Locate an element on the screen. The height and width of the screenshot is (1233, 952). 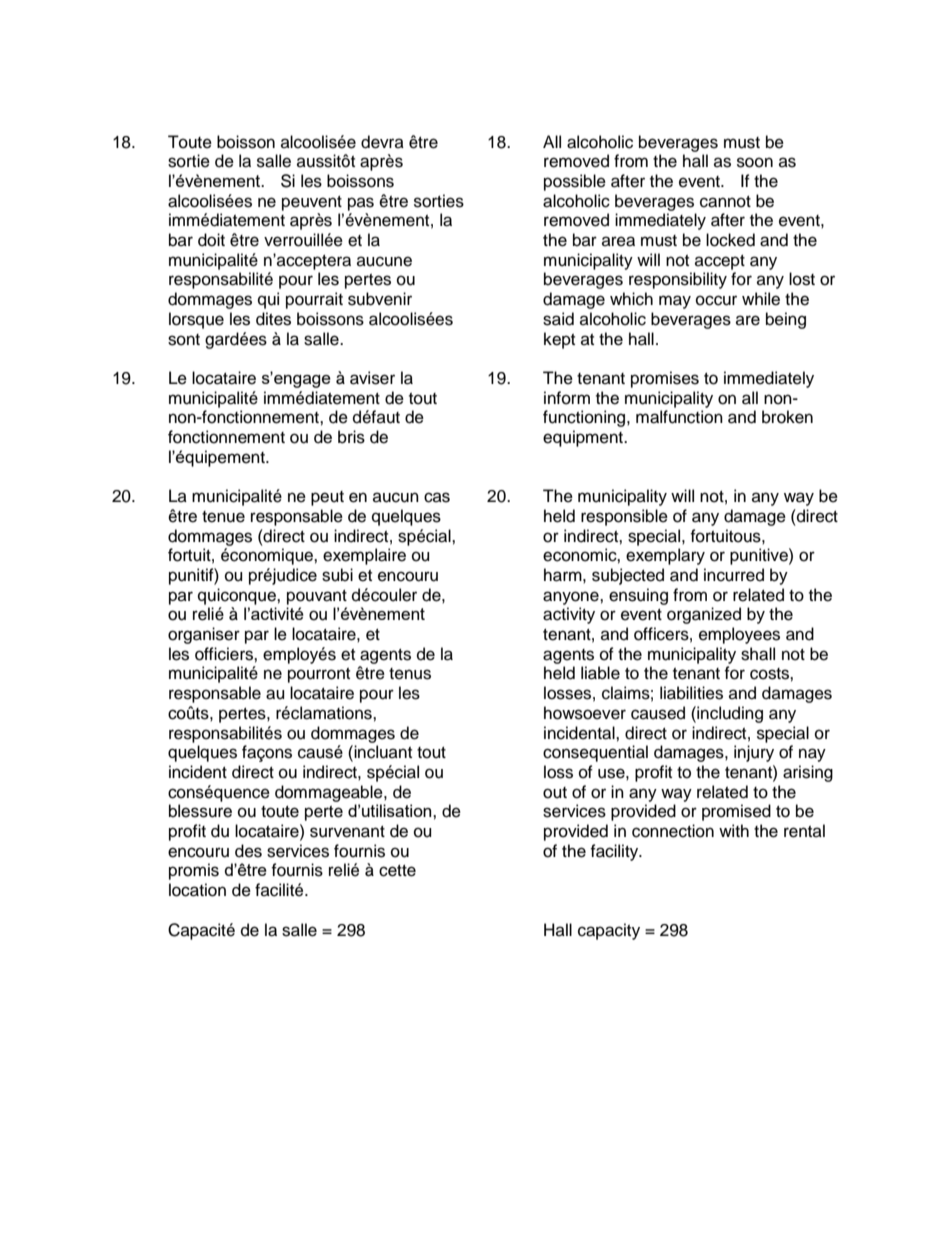
sont is located at coordinates (184, 340).
